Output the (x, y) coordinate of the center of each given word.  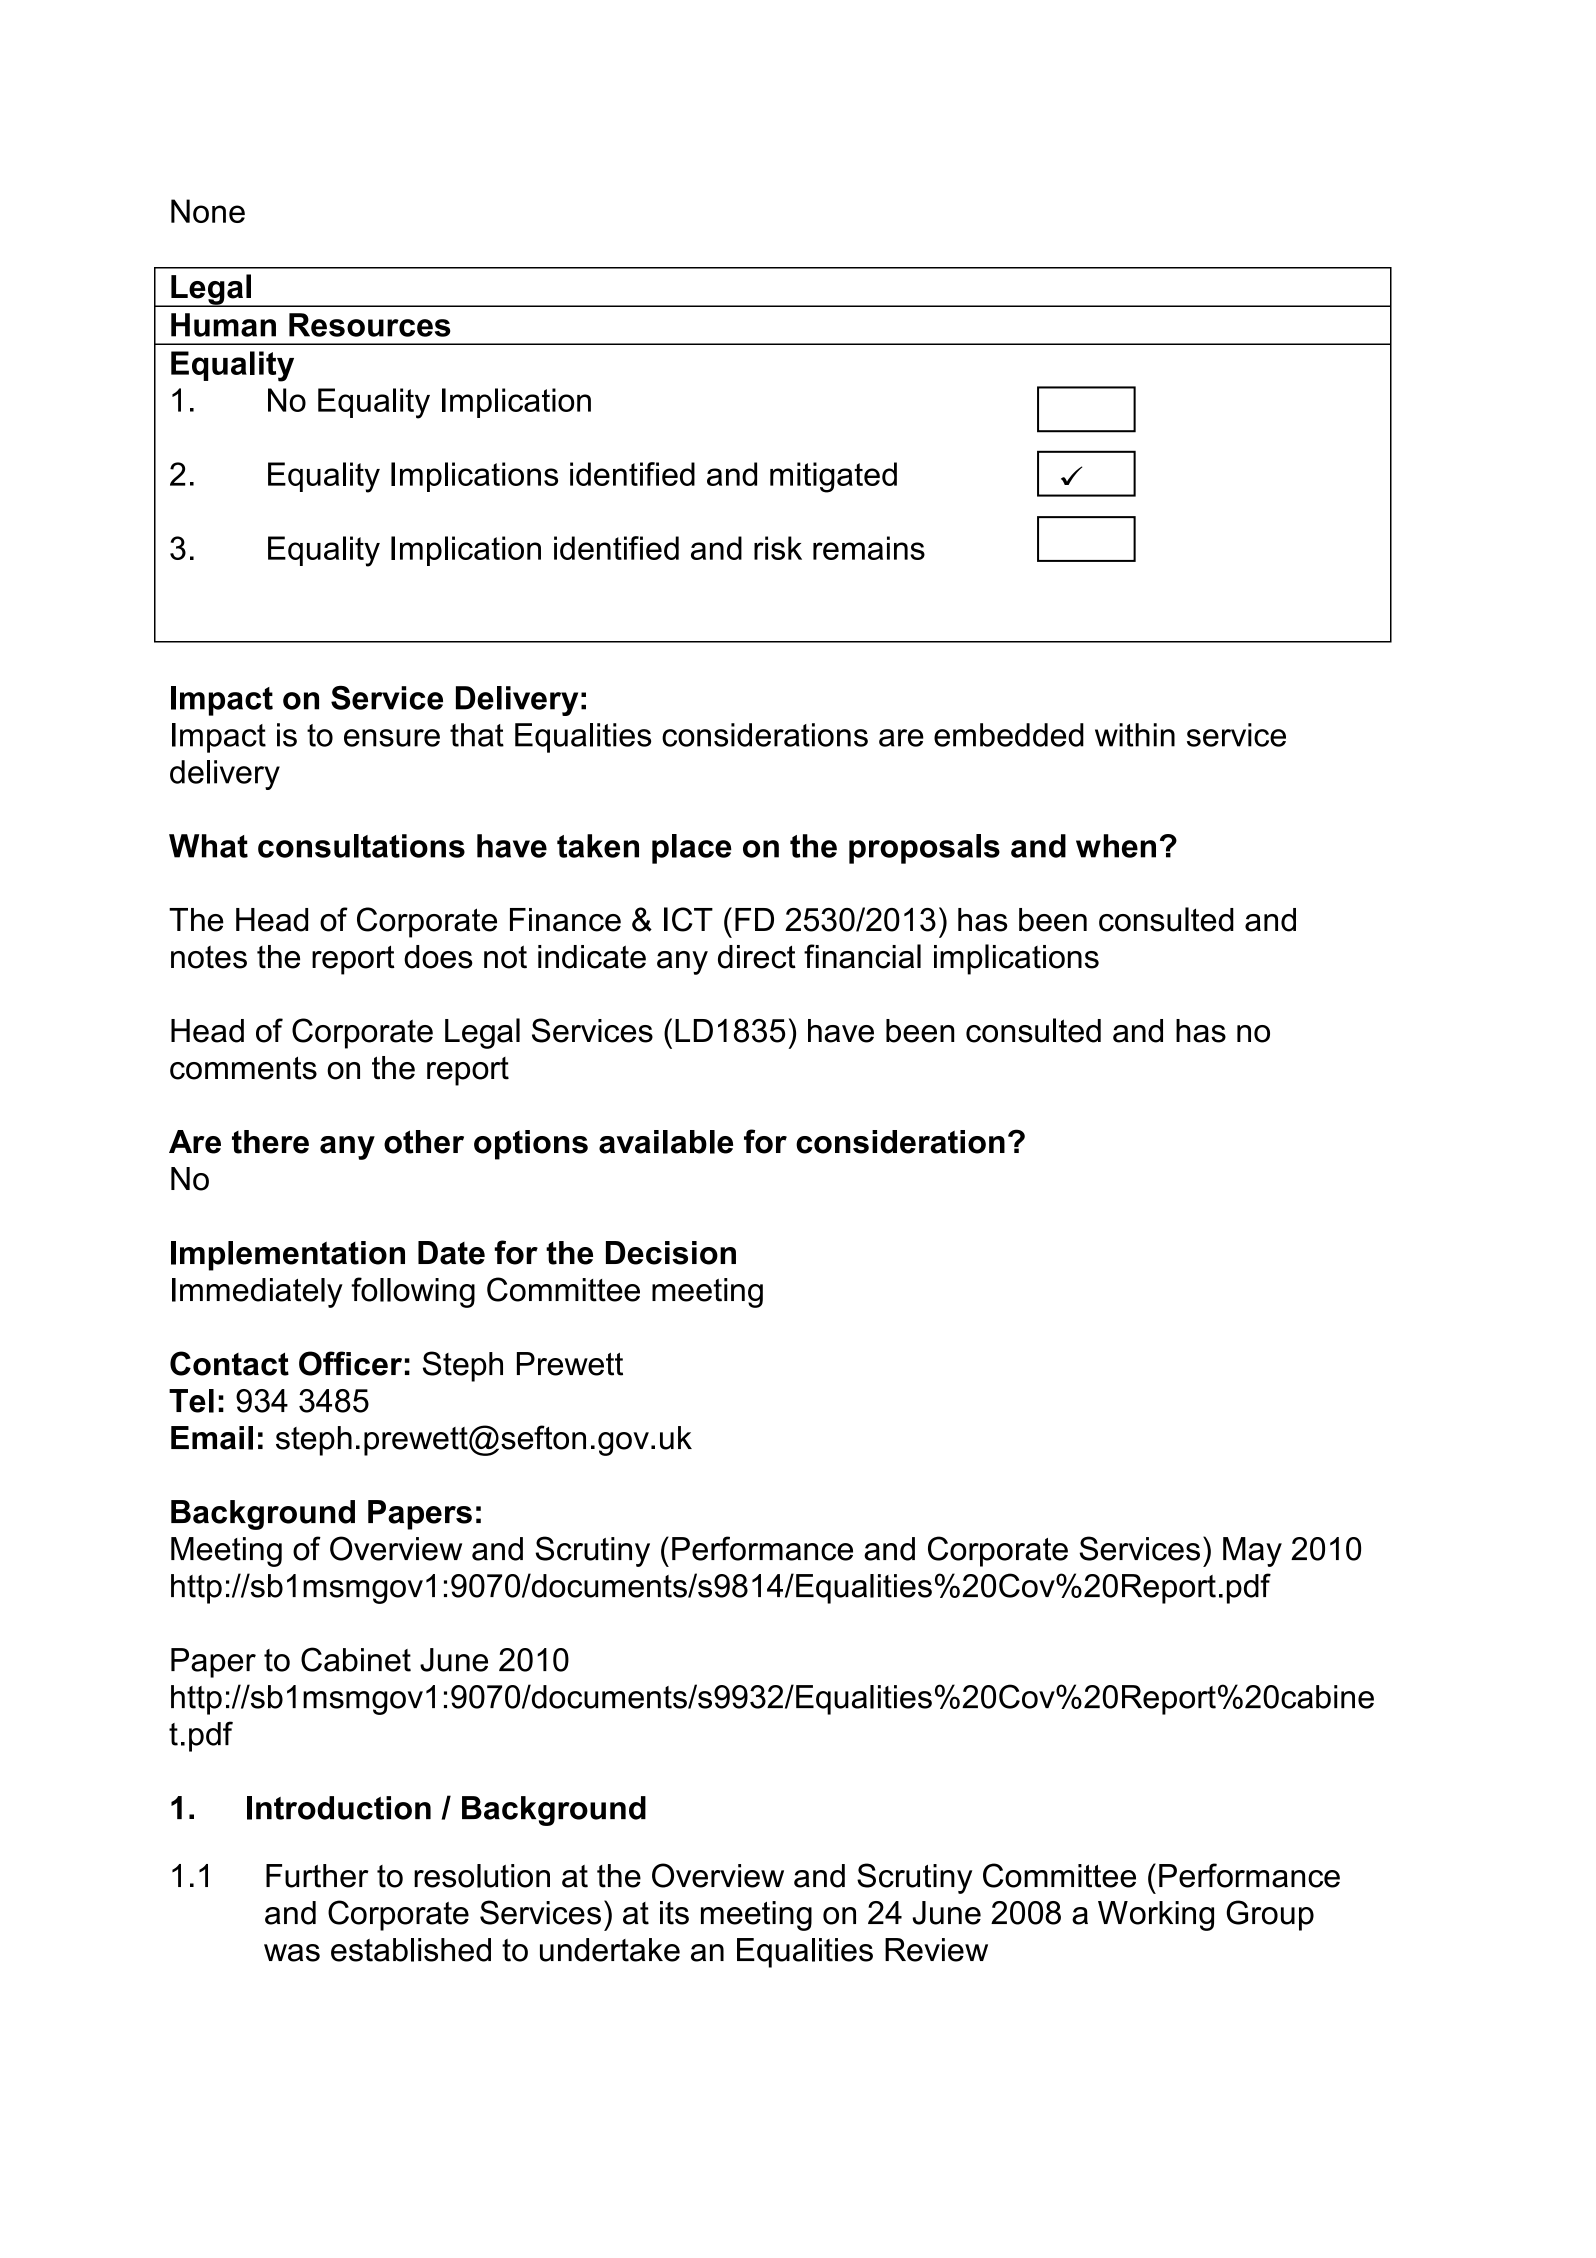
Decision (671, 1253)
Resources (370, 325)
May (1252, 1552)
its (674, 1913)
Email (212, 1438)
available (666, 1142)
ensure (392, 738)
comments (243, 1068)
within (1135, 735)
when (1116, 846)
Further (317, 1876)
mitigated (833, 477)
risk (778, 548)
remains (869, 548)
